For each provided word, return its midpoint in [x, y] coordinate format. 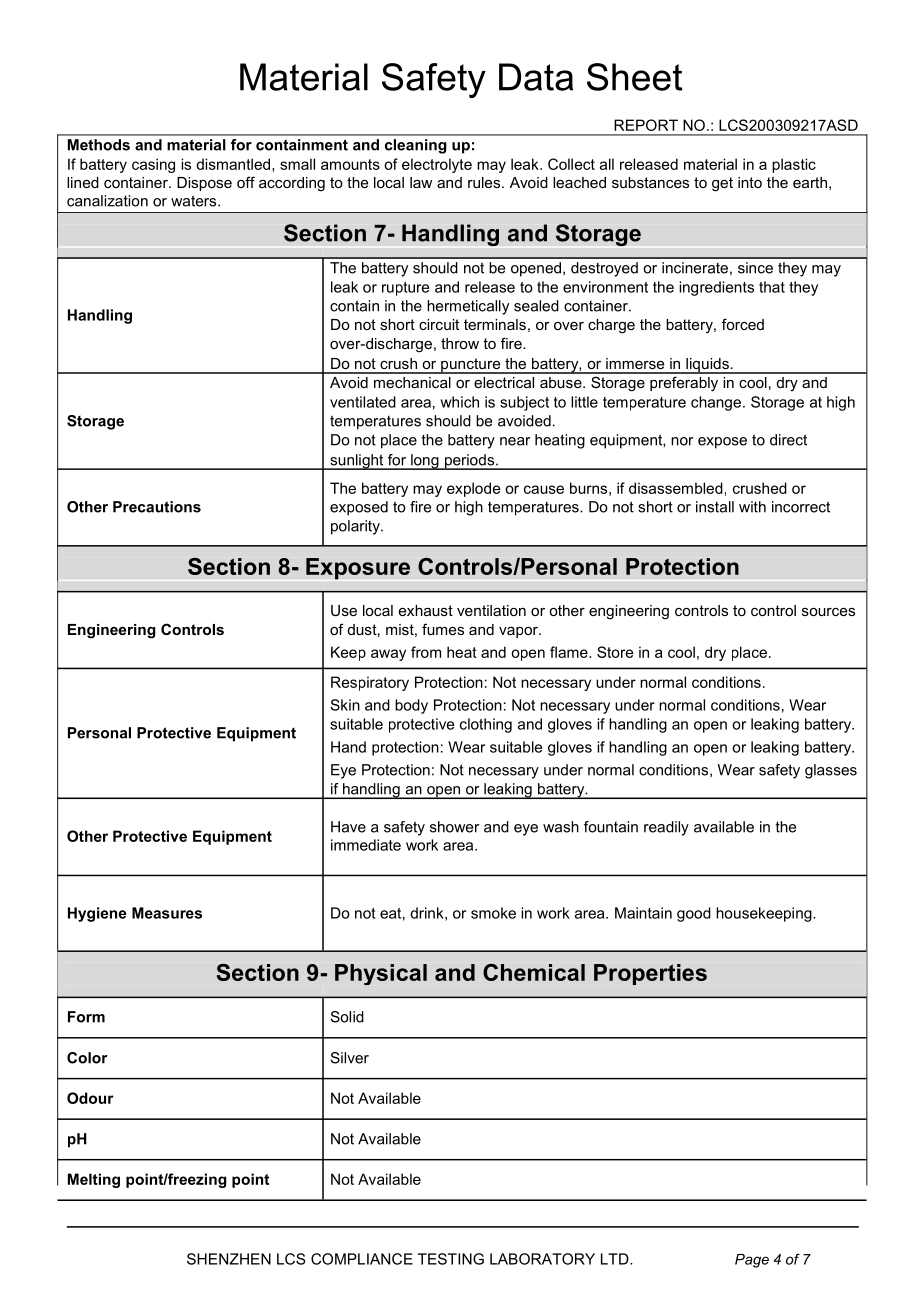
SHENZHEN [229, 1259]
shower [454, 827]
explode [473, 489]
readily [666, 828]
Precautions [157, 507]
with [752, 507]
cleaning [416, 146]
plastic [794, 165]
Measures [167, 913]
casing [153, 165]
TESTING [451, 1259]
